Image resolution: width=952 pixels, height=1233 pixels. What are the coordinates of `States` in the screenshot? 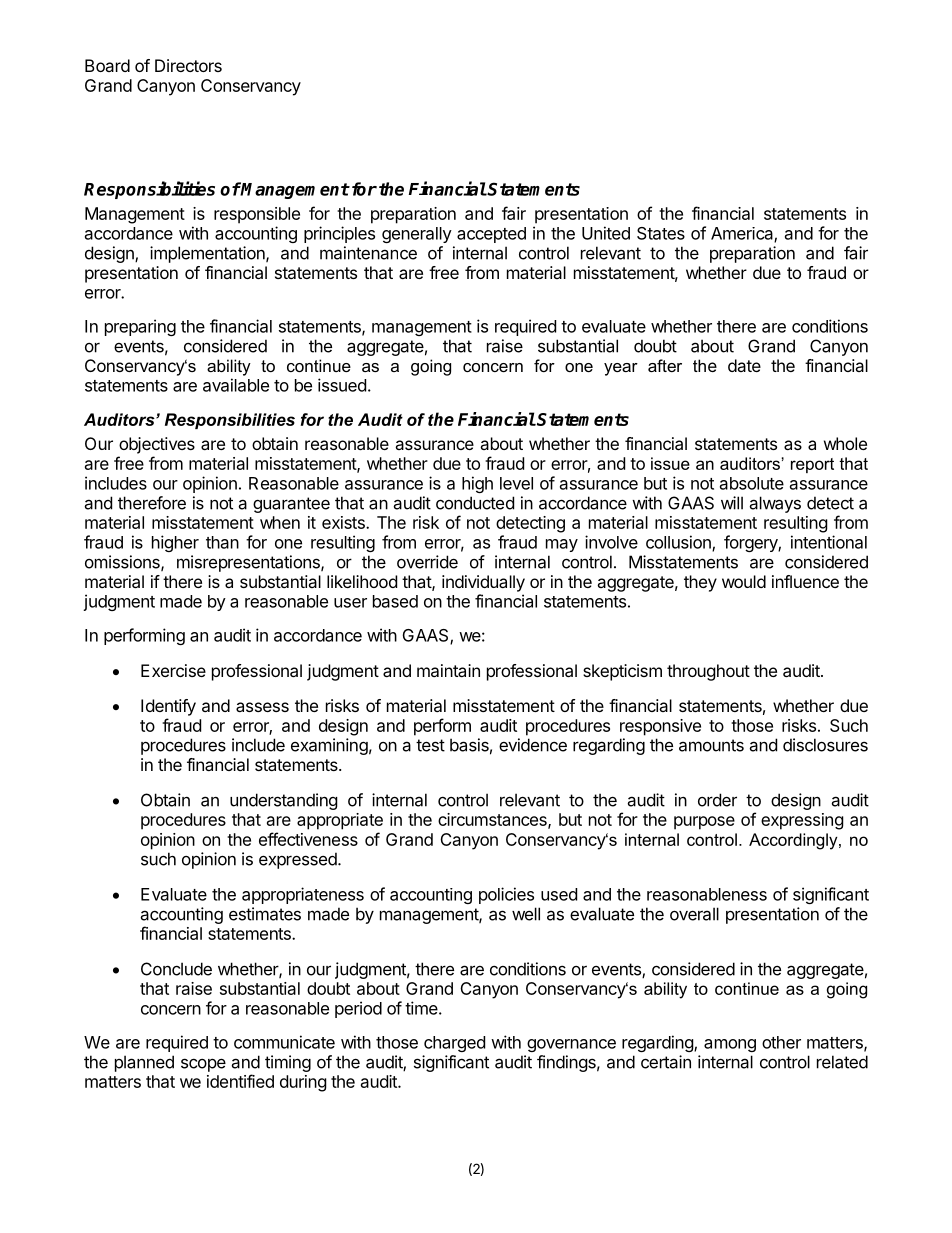 It's located at (661, 233).
